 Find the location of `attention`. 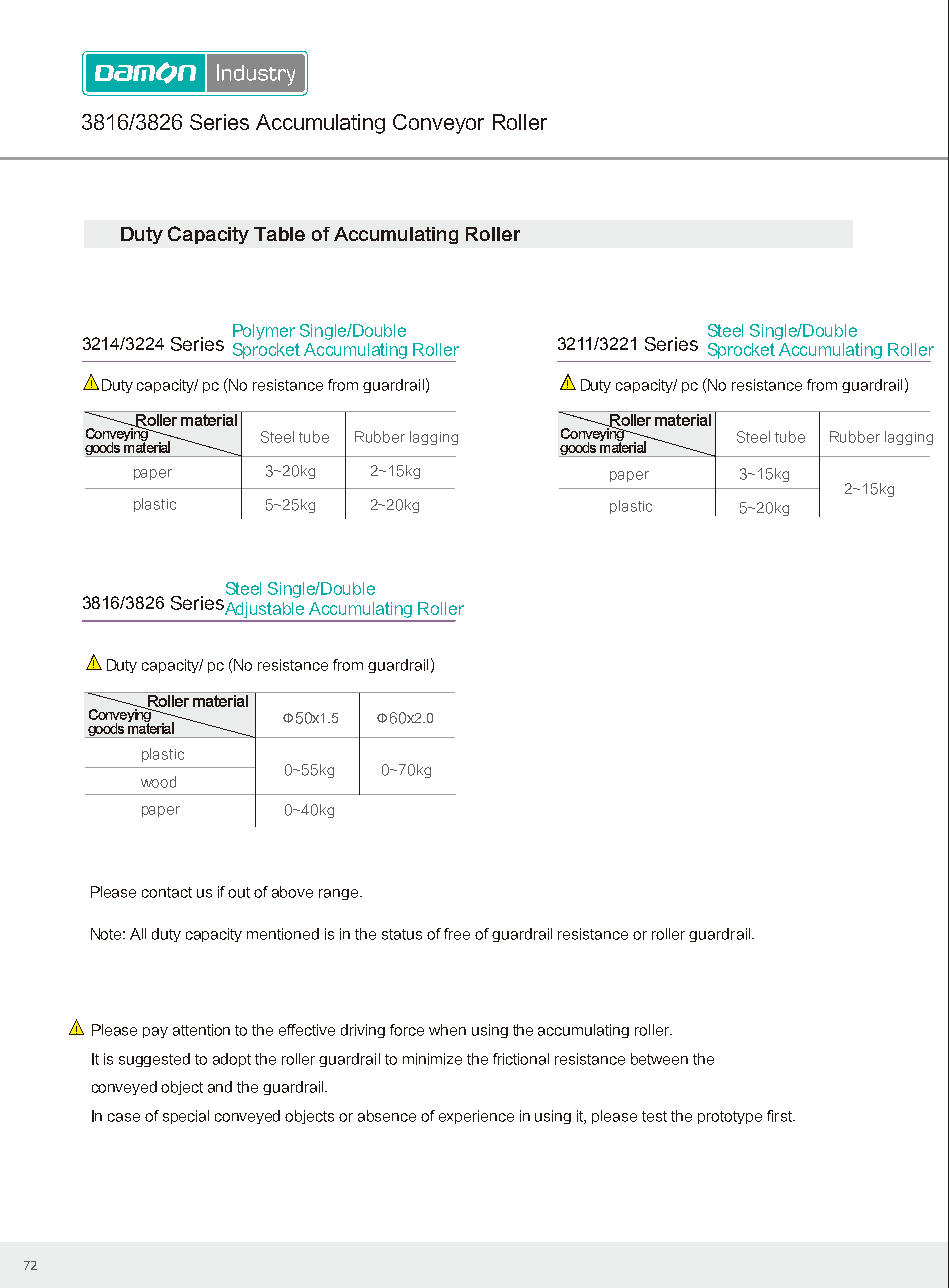

attention is located at coordinates (201, 1030).
